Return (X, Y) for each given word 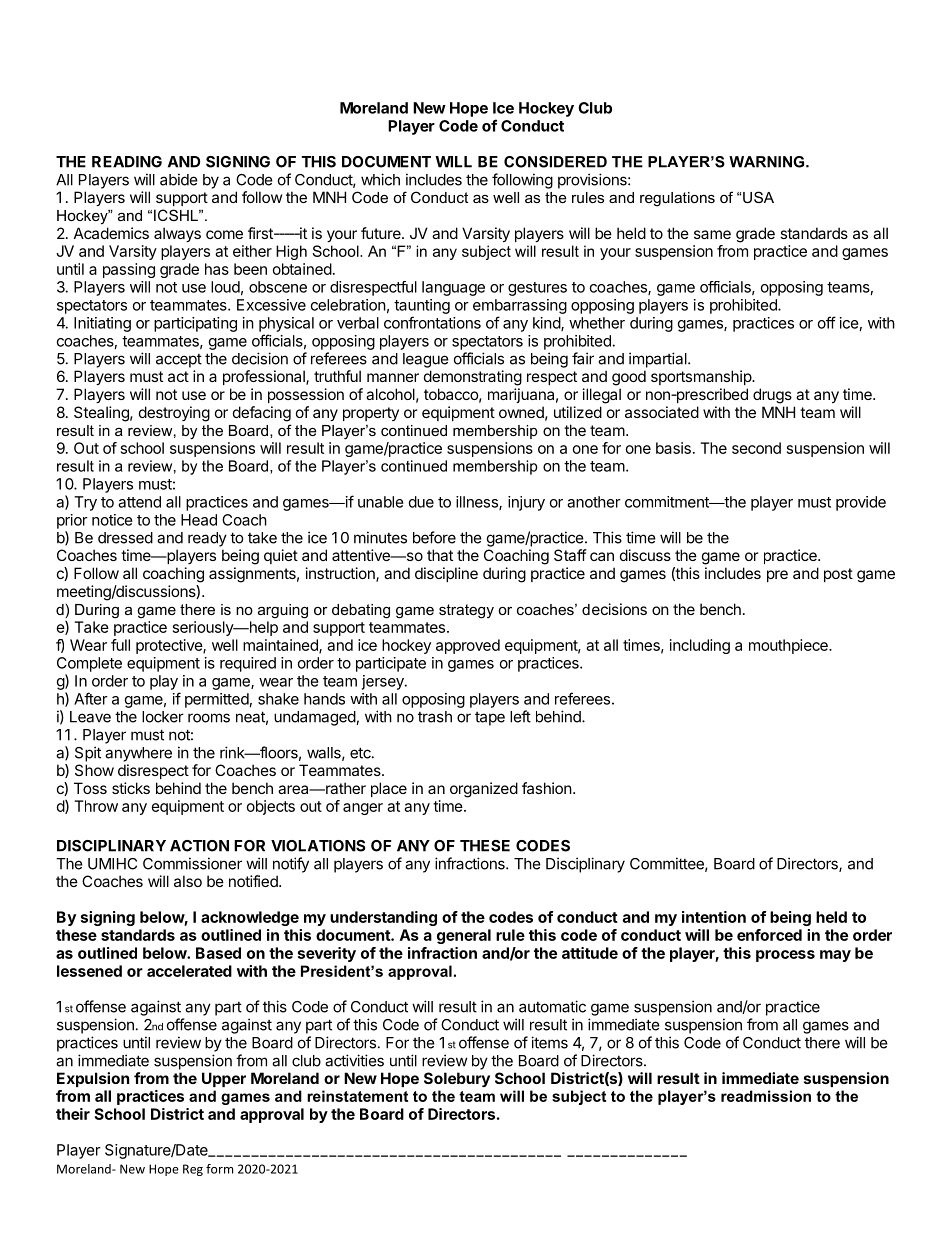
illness (478, 503)
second (756, 448)
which (380, 179)
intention (714, 917)
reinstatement (357, 1096)
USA (758, 197)
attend (139, 502)
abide (179, 179)
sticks (131, 788)
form (219, 1169)
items (549, 1042)
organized (484, 790)
